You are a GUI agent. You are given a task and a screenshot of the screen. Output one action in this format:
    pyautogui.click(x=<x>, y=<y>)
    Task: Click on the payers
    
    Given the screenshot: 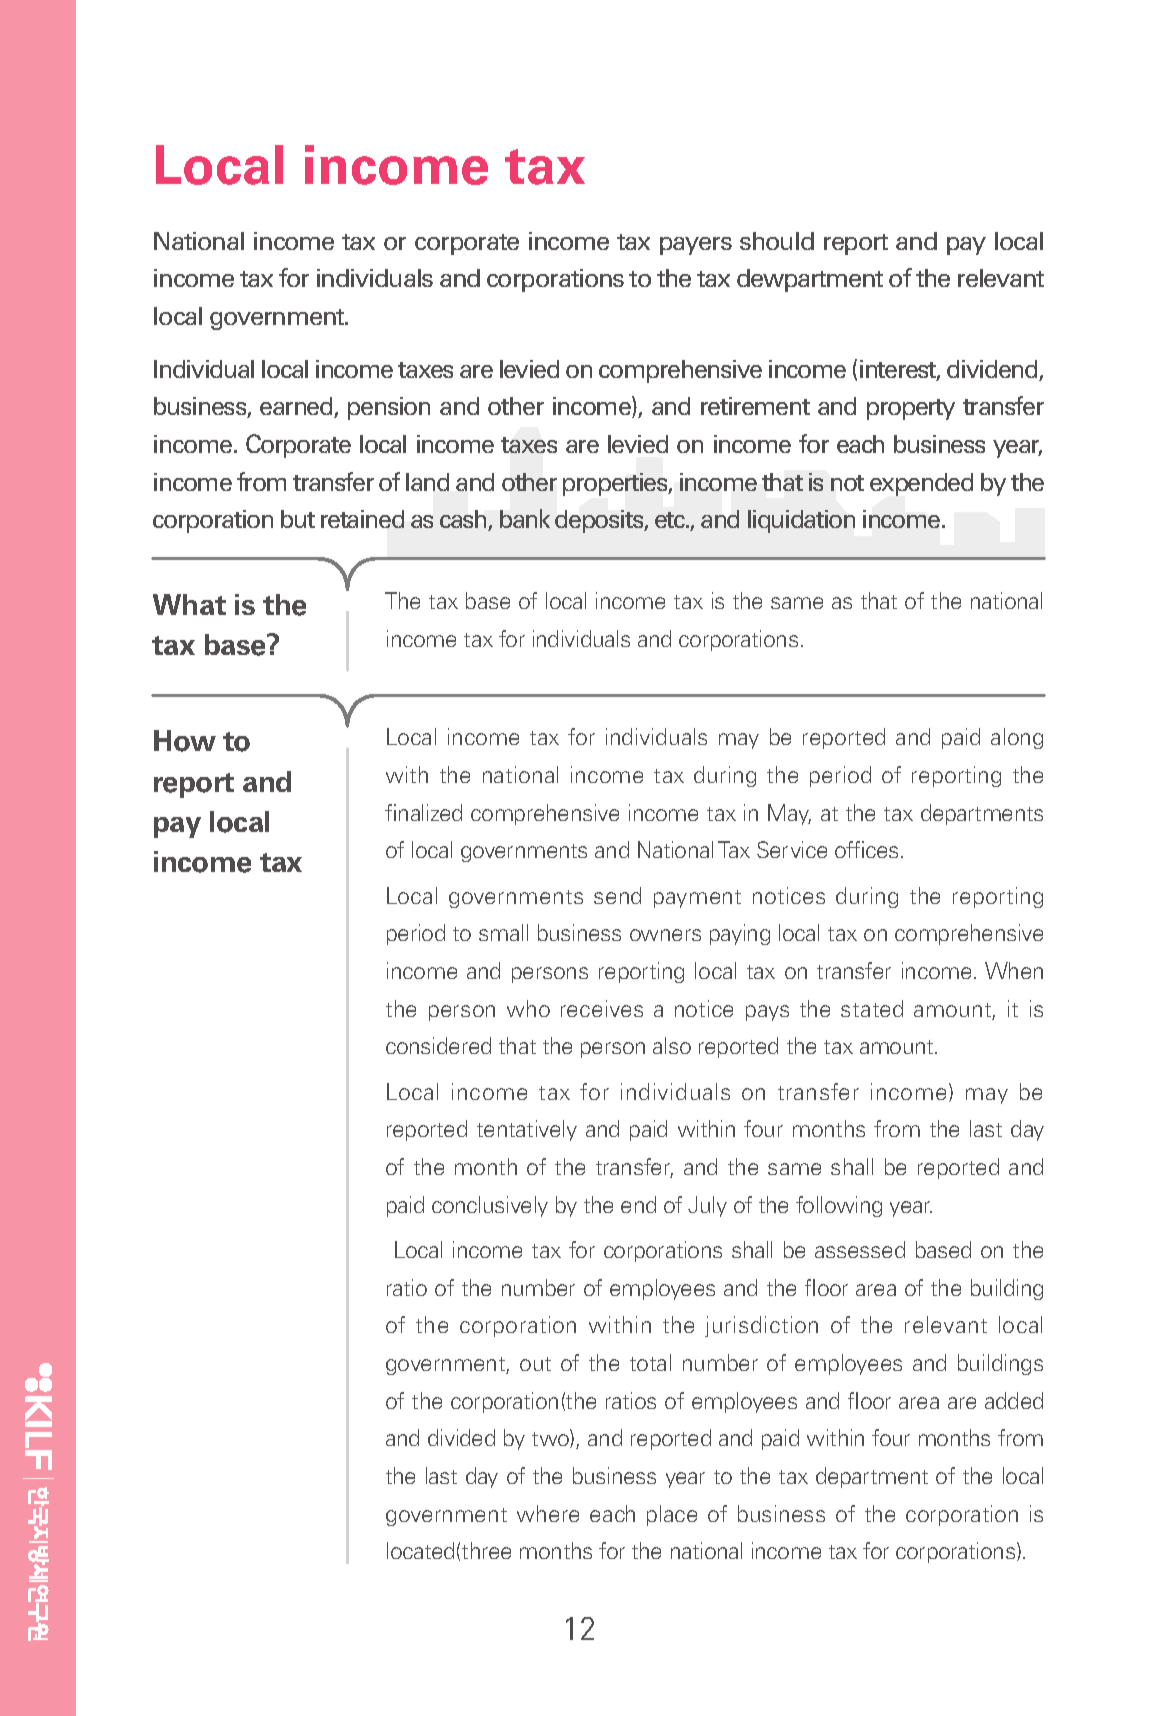 What is the action you would take?
    pyautogui.click(x=696, y=246)
